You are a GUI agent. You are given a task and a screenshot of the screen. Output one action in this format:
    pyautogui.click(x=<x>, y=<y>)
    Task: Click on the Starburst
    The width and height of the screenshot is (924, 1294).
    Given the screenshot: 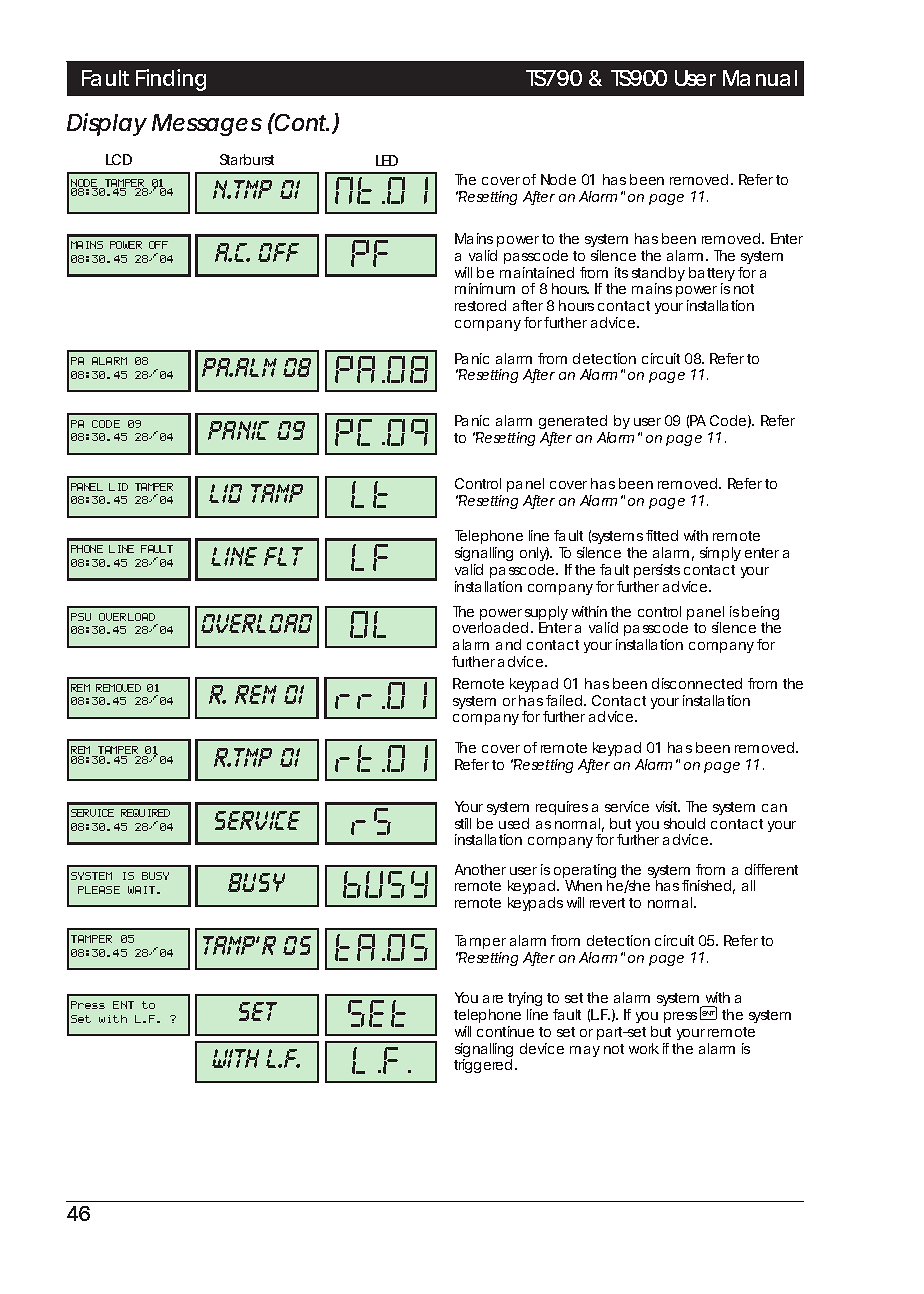 What is the action you would take?
    pyautogui.click(x=247, y=159)
